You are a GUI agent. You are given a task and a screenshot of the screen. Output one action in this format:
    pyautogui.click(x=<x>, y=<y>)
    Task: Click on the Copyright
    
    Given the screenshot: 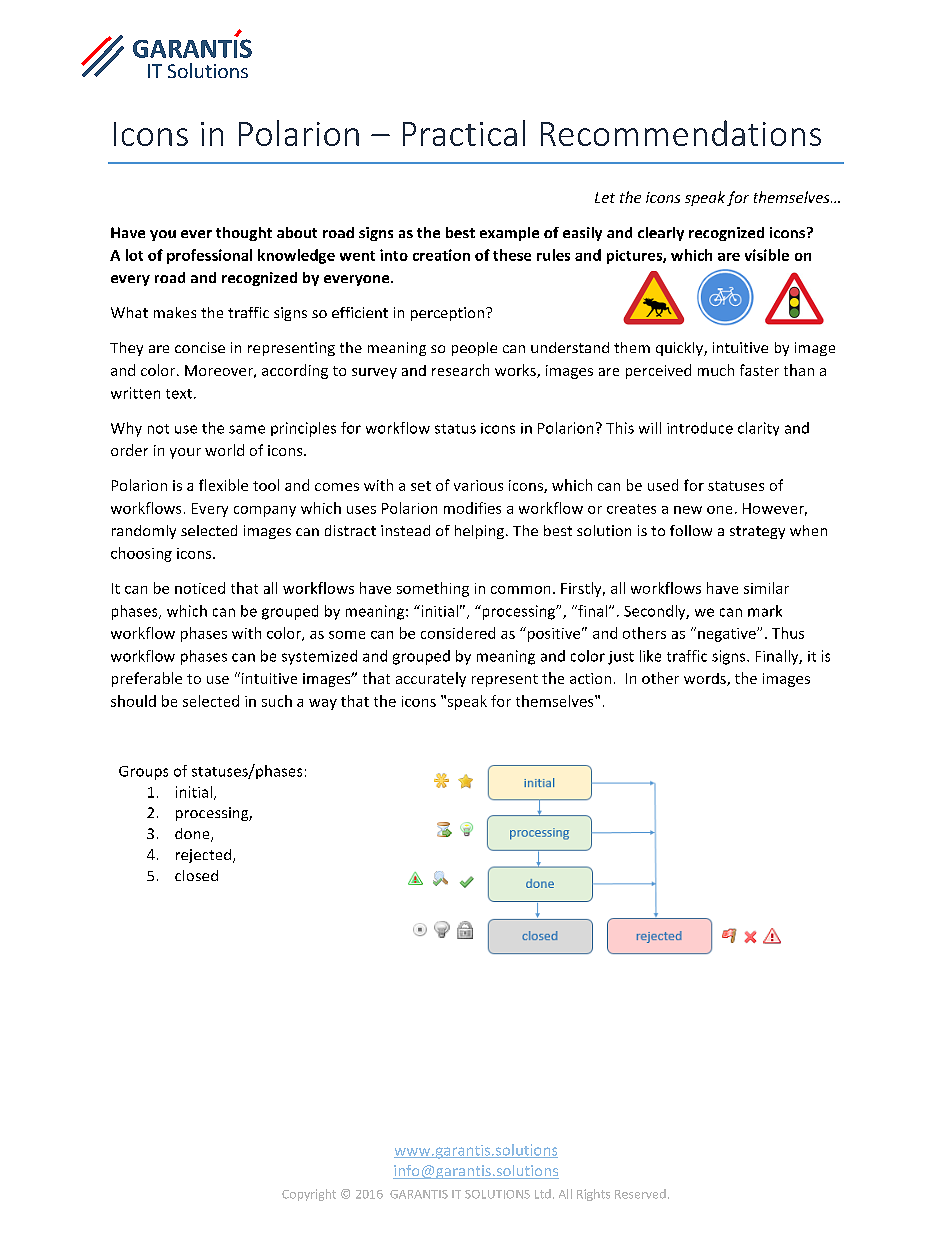 What is the action you would take?
    pyautogui.click(x=309, y=1195)
